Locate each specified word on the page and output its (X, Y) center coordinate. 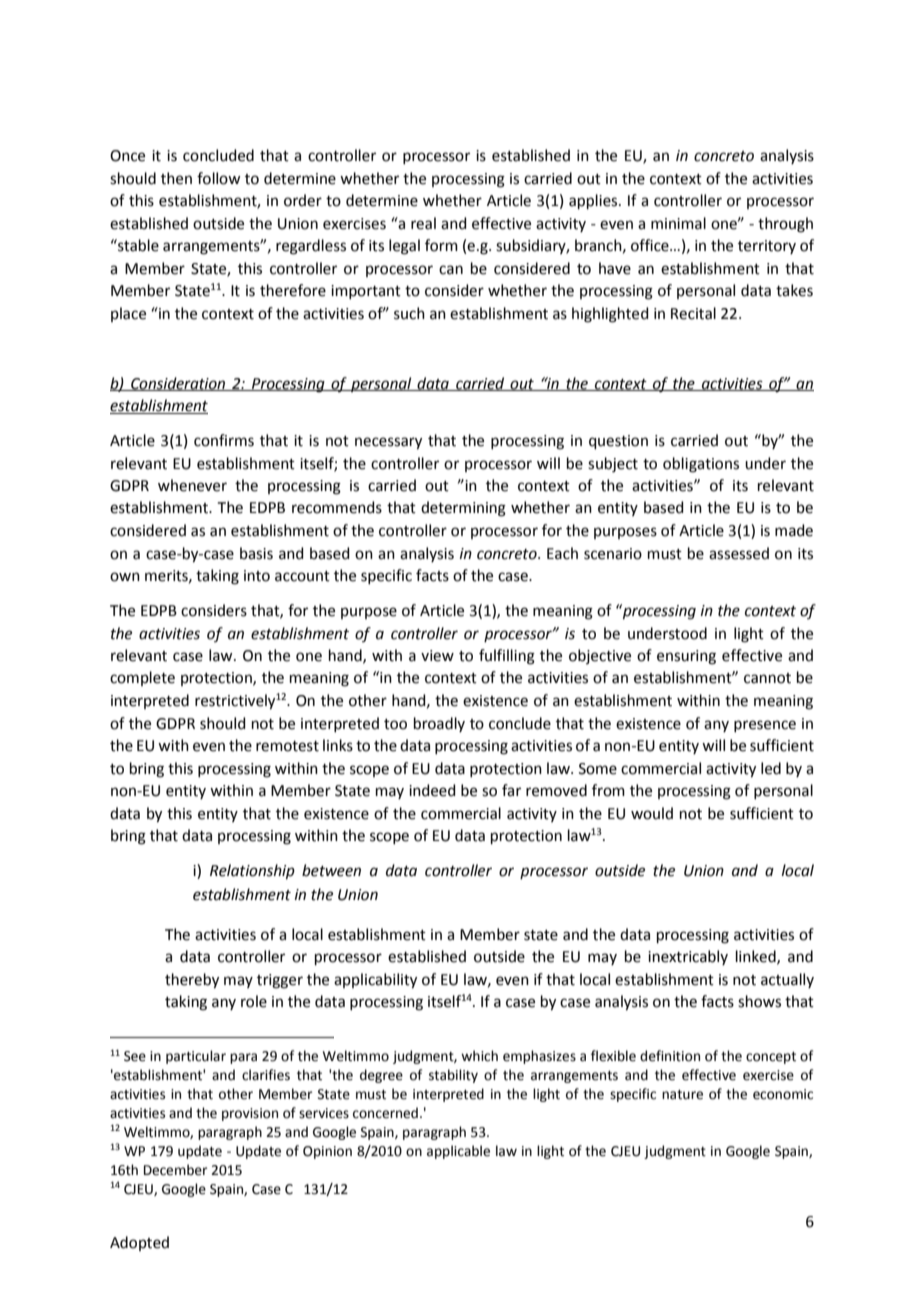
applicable (458, 1152)
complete (142, 678)
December (176, 1170)
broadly (439, 724)
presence (765, 726)
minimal (678, 223)
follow (218, 178)
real (423, 223)
